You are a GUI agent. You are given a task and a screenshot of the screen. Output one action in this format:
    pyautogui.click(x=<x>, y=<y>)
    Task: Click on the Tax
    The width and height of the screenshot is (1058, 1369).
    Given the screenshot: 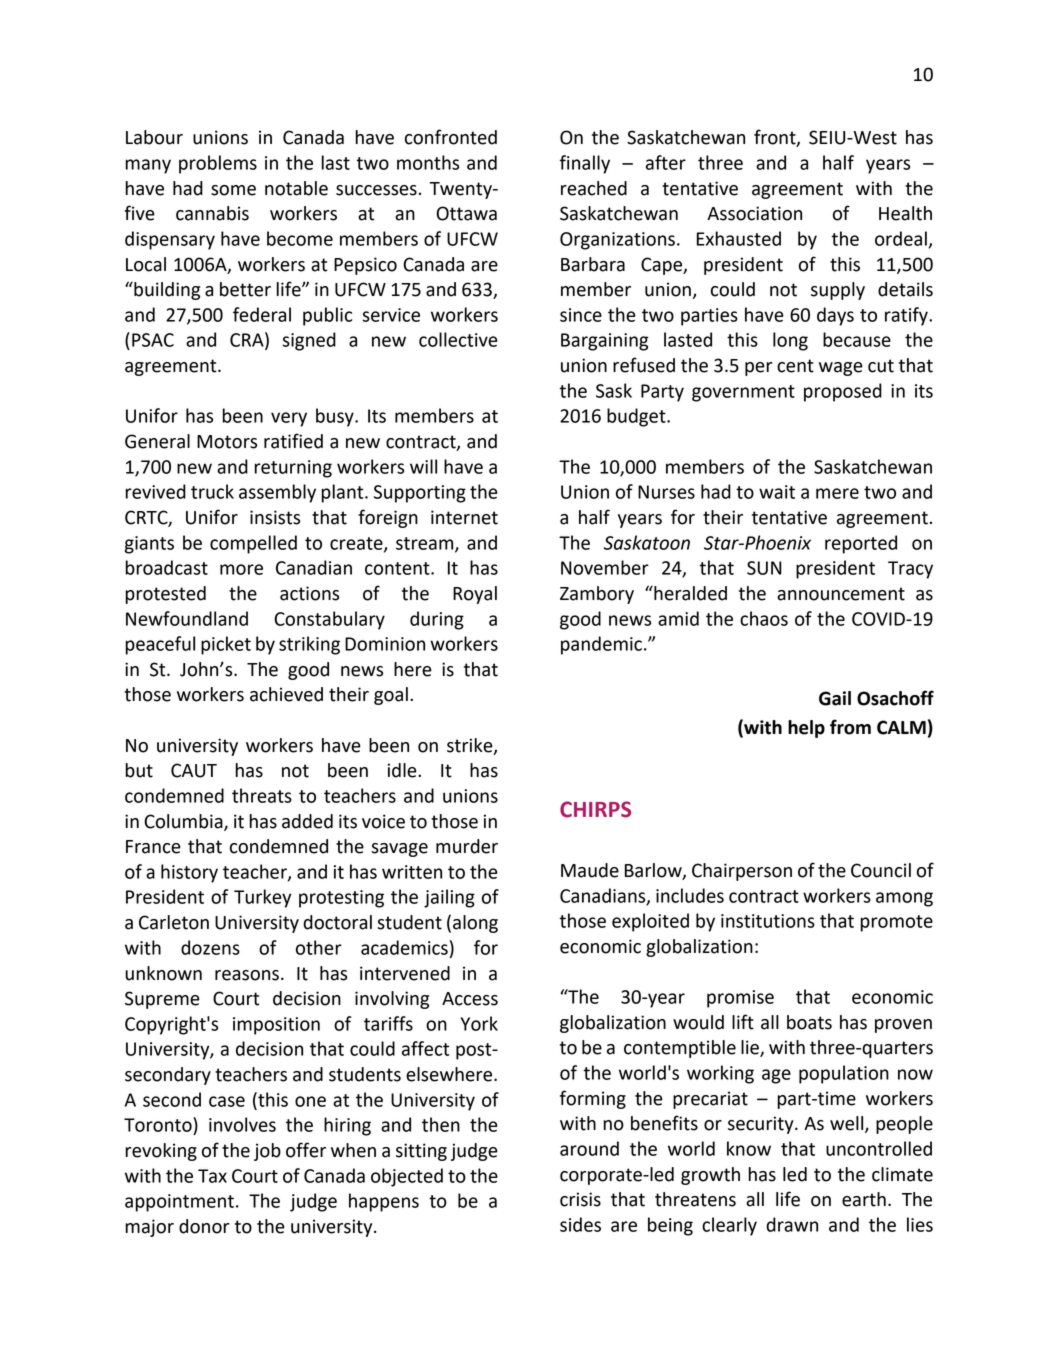 What is the action you would take?
    pyautogui.click(x=212, y=1176)
